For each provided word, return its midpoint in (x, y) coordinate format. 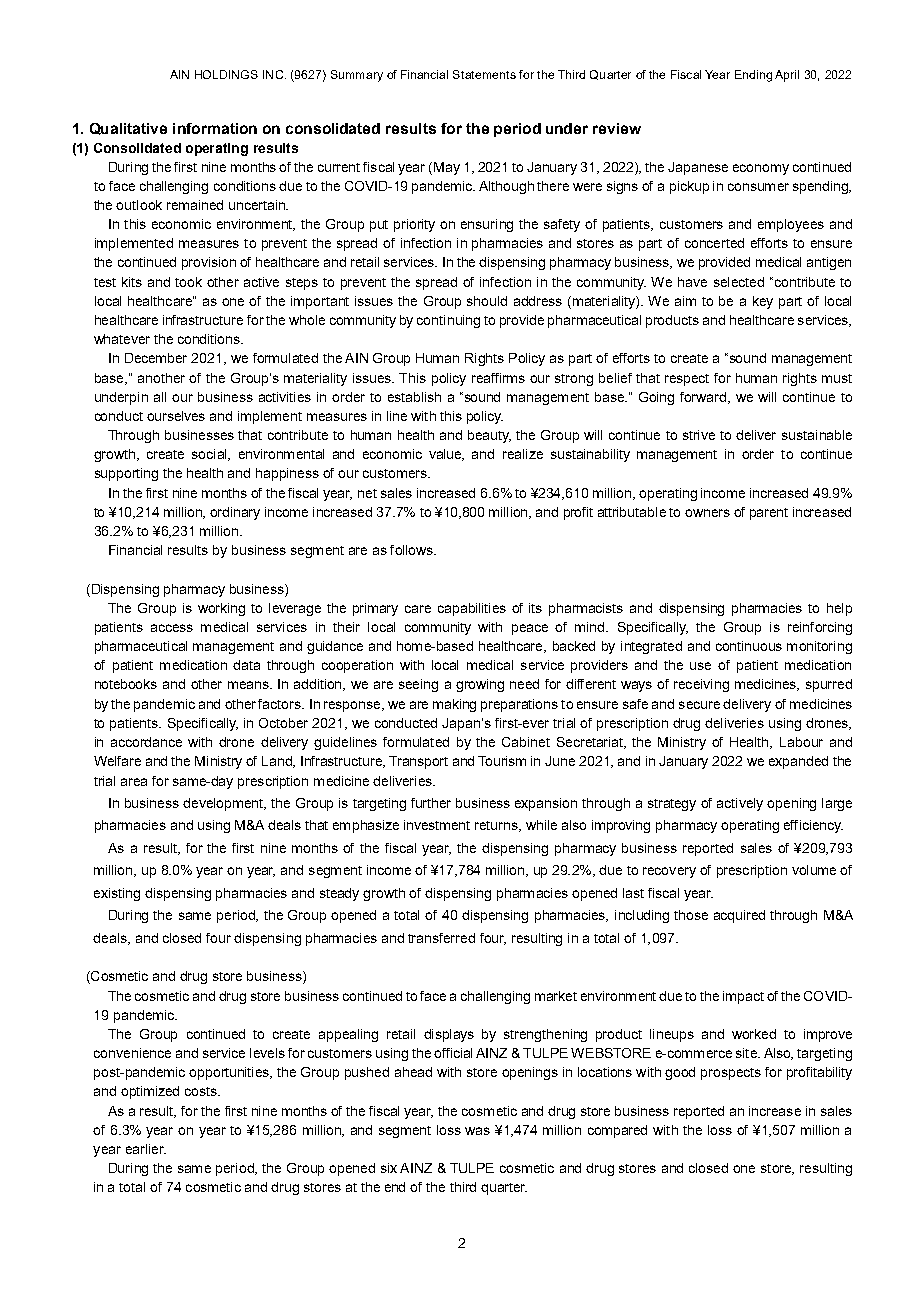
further (431, 803)
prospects (731, 1074)
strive (699, 435)
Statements (484, 74)
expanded (798, 762)
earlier (146, 1149)
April (787, 76)
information (215, 128)
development (224, 804)
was (477, 1131)
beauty (489, 436)
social (210, 455)
